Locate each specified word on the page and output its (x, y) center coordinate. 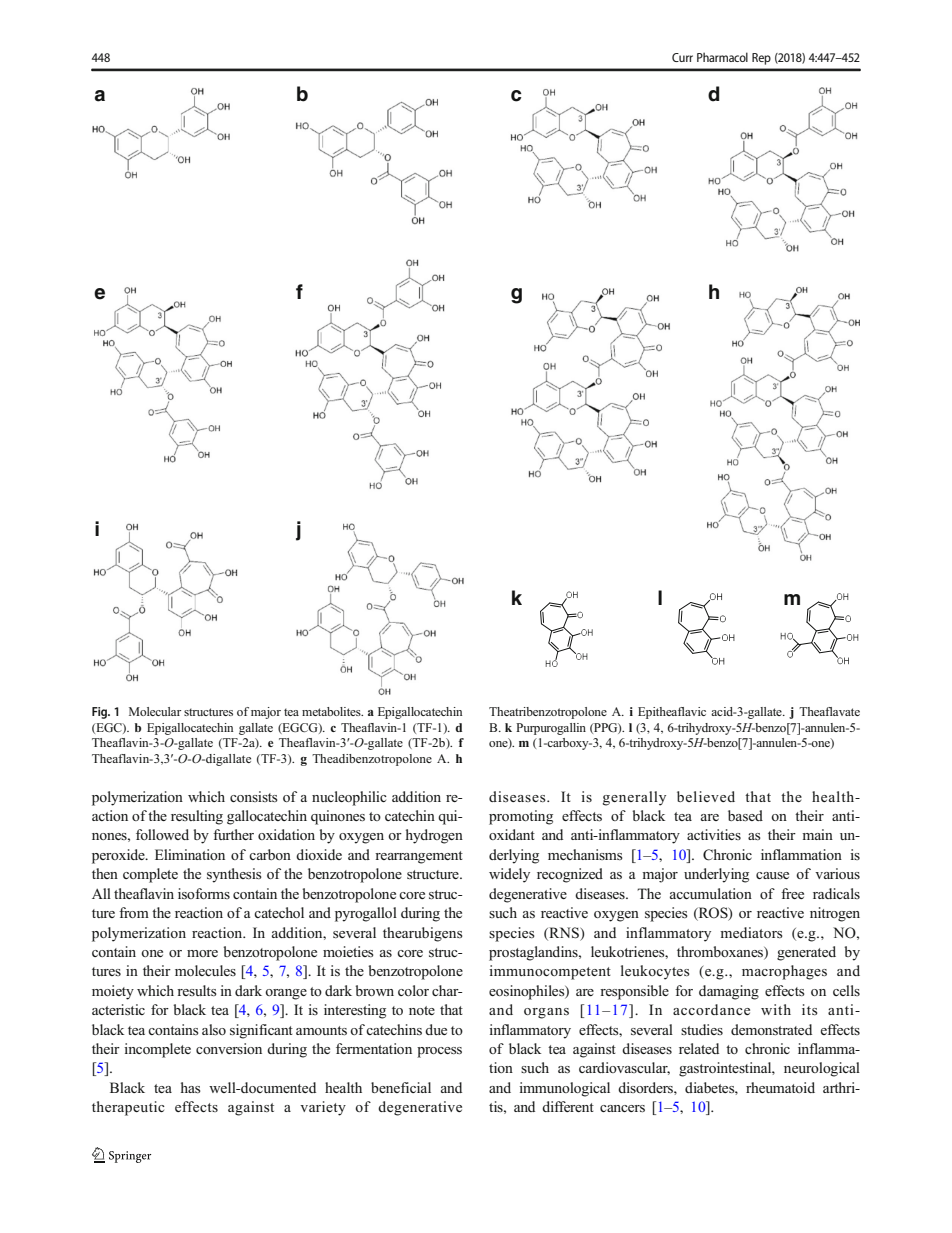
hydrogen (434, 836)
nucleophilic (349, 798)
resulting (197, 817)
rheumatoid (780, 1087)
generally (634, 798)
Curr (682, 57)
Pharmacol (722, 57)
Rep (761, 59)
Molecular (155, 711)
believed (706, 796)
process (439, 1052)
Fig (100, 713)
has (191, 1087)
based (745, 815)
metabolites (332, 711)
